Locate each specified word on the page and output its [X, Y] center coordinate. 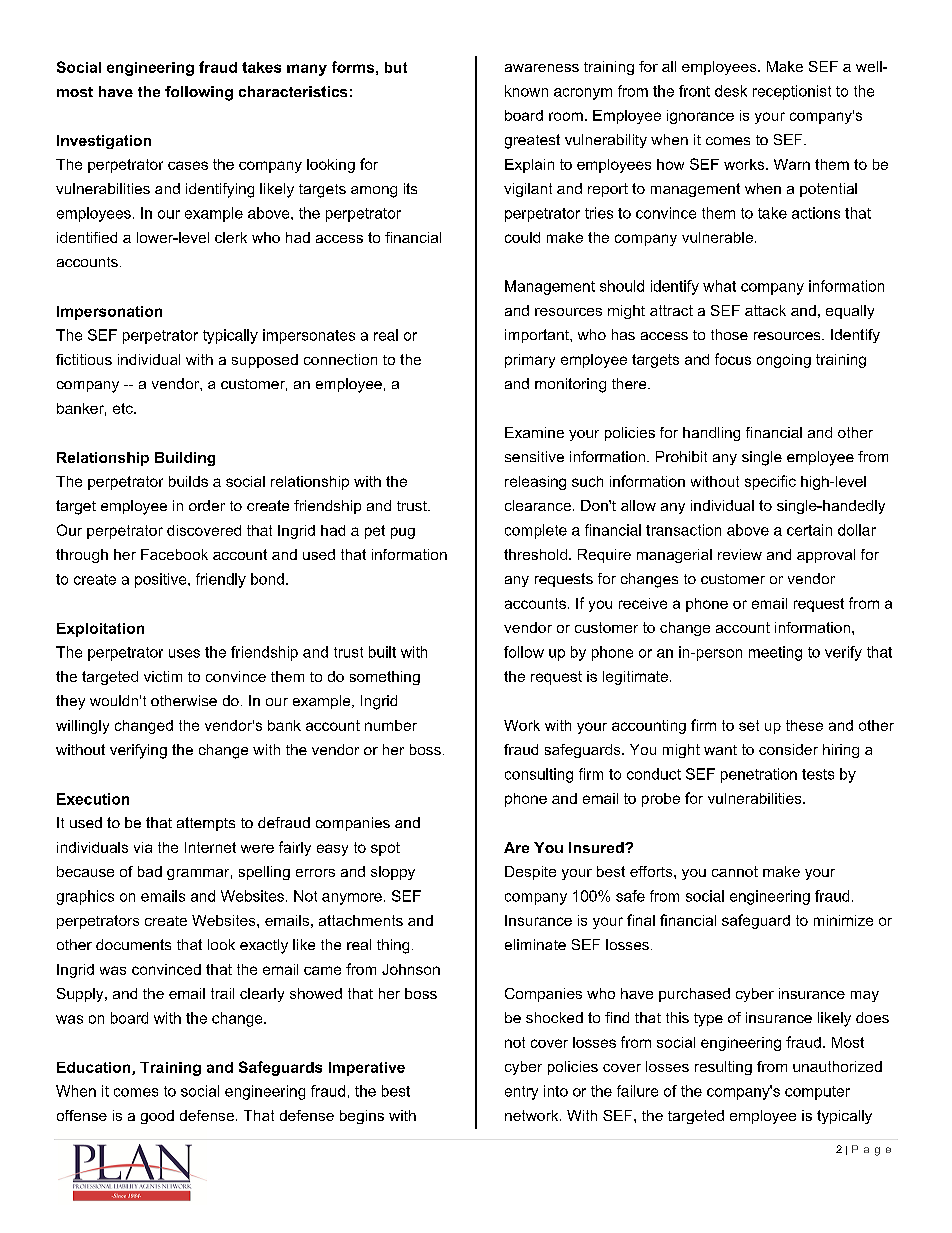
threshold [535, 554]
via [143, 847]
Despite [530, 873]
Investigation [104, 142]
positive [162, 580]
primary [530, 361]
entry [521, 1093]
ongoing [784, 361]
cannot [735, 871]
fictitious [84, 359]
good [157, 1117]
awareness [542, 68]
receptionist [792, 92]
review [740, 554]
